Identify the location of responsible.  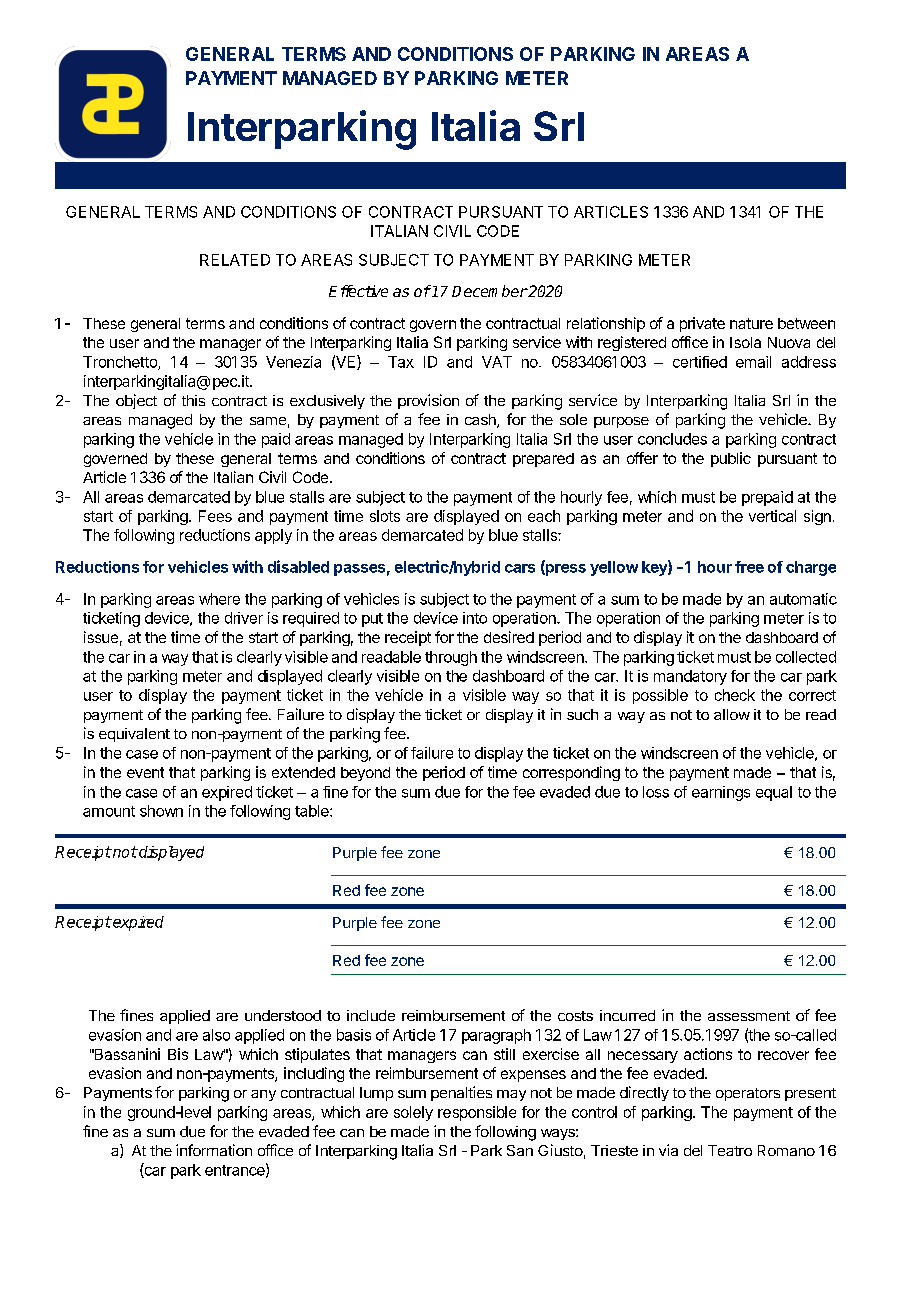
(477, 1113).
